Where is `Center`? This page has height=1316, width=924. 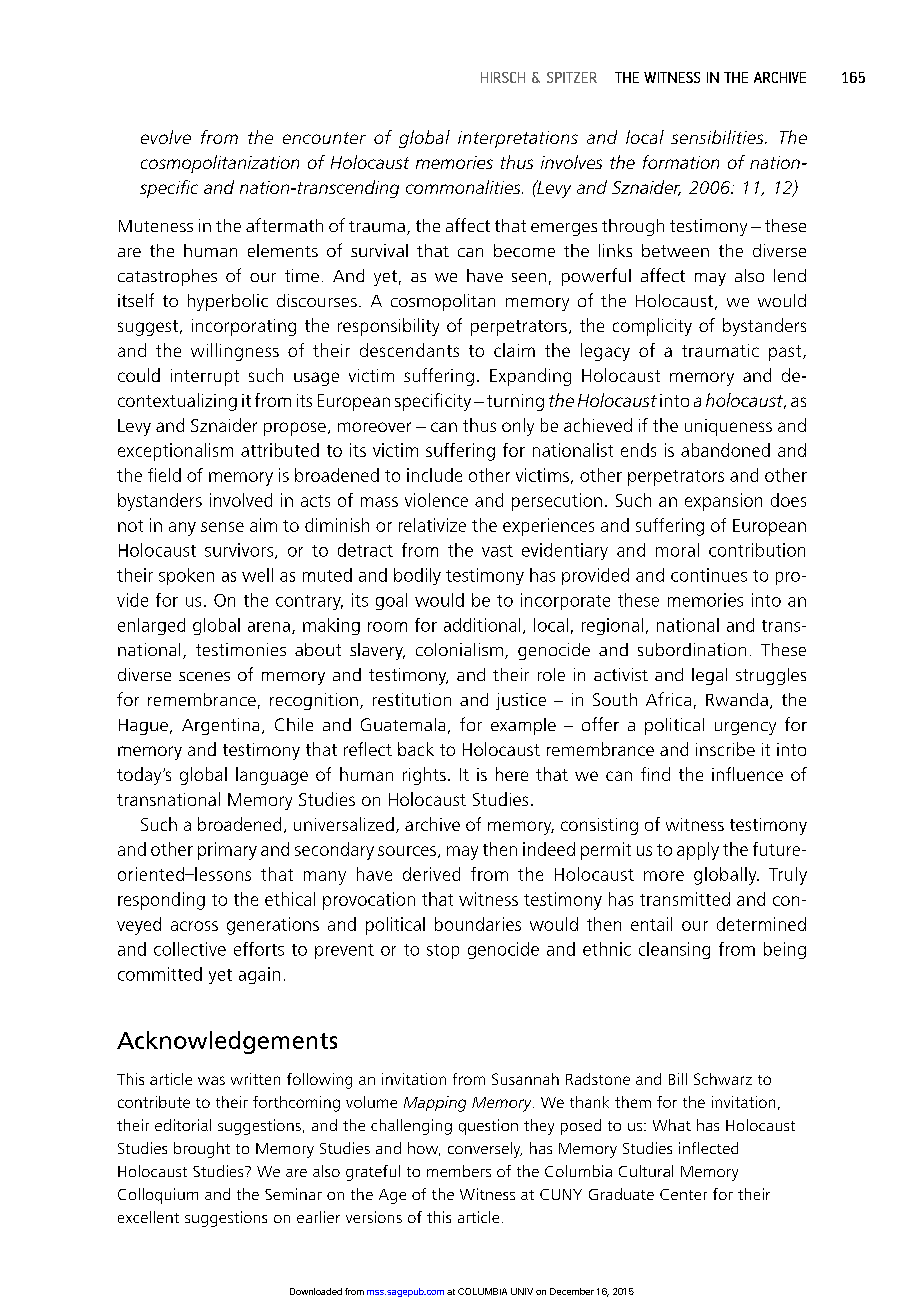 Center is located at coordinates (683, 1194).
